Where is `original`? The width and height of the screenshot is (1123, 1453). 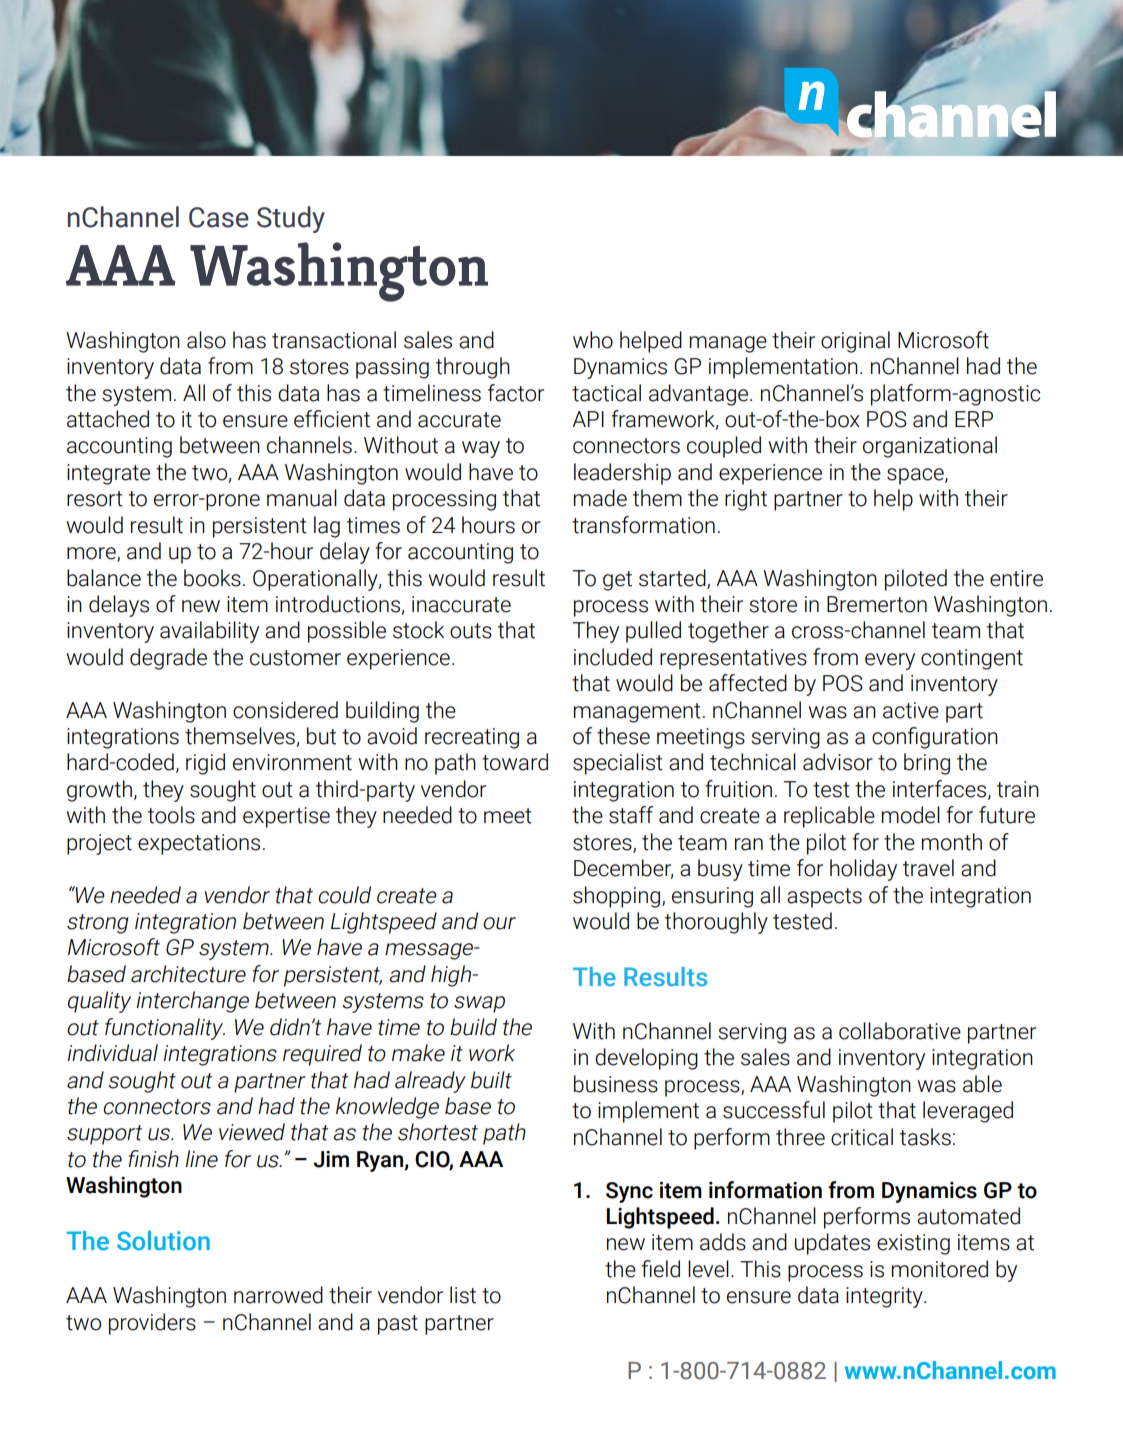 original is located at coordinates (855, 342).
